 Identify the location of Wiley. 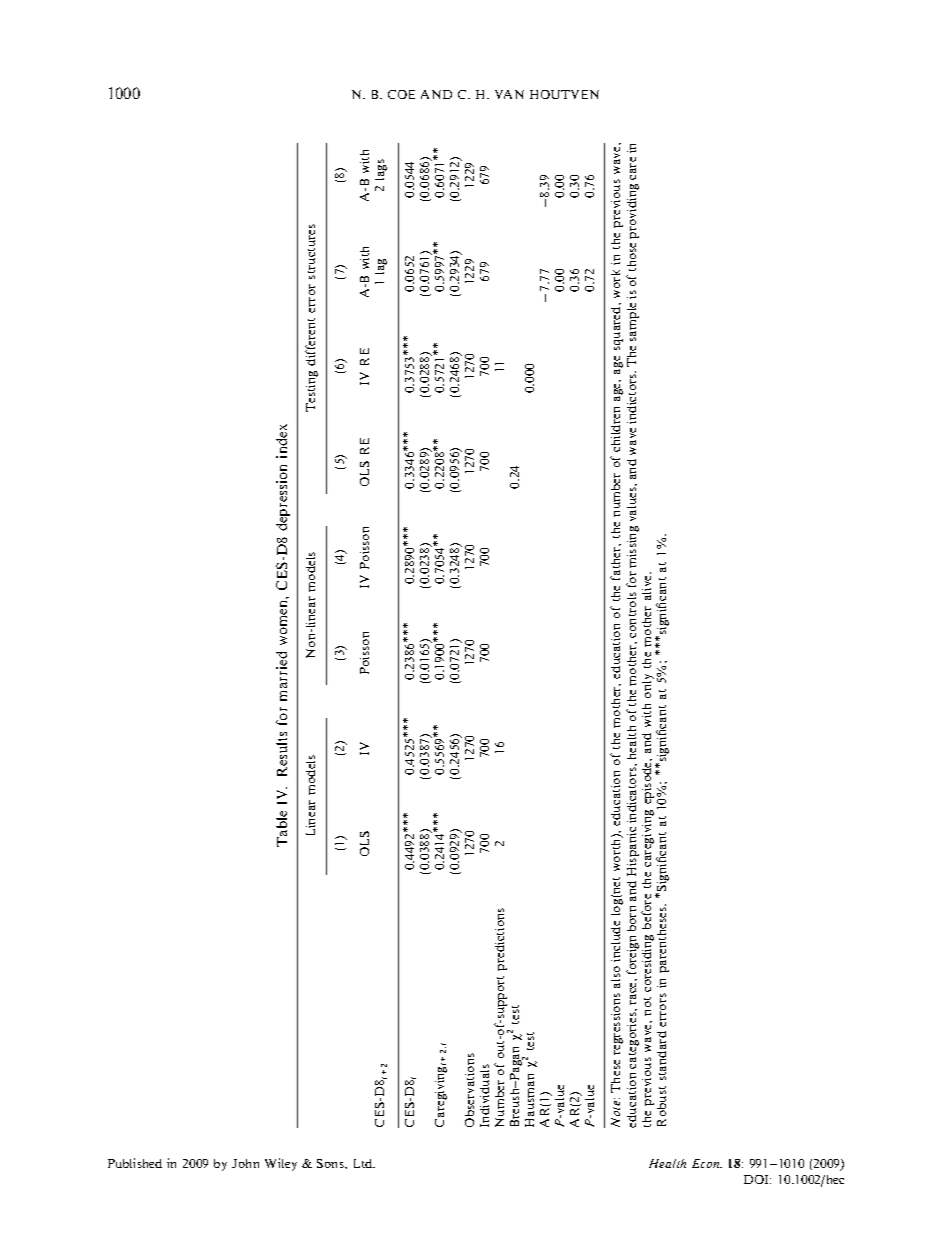
(281, 1164).
